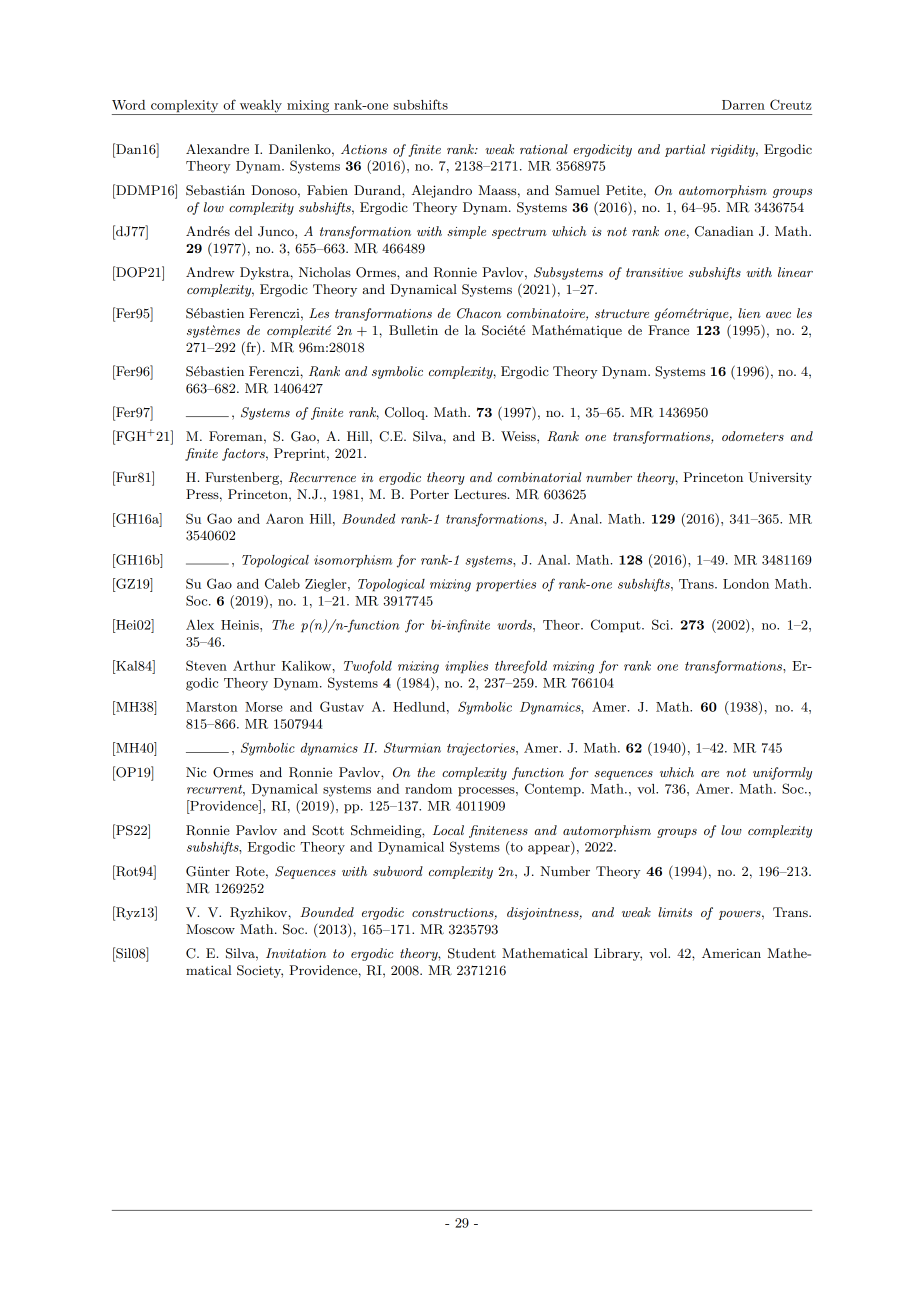 This screenshot has width=924, height=1308. What do you see at coordinates (743, 105) in the screenshot?
I see `Darren` at bounding box center [743, 105].
